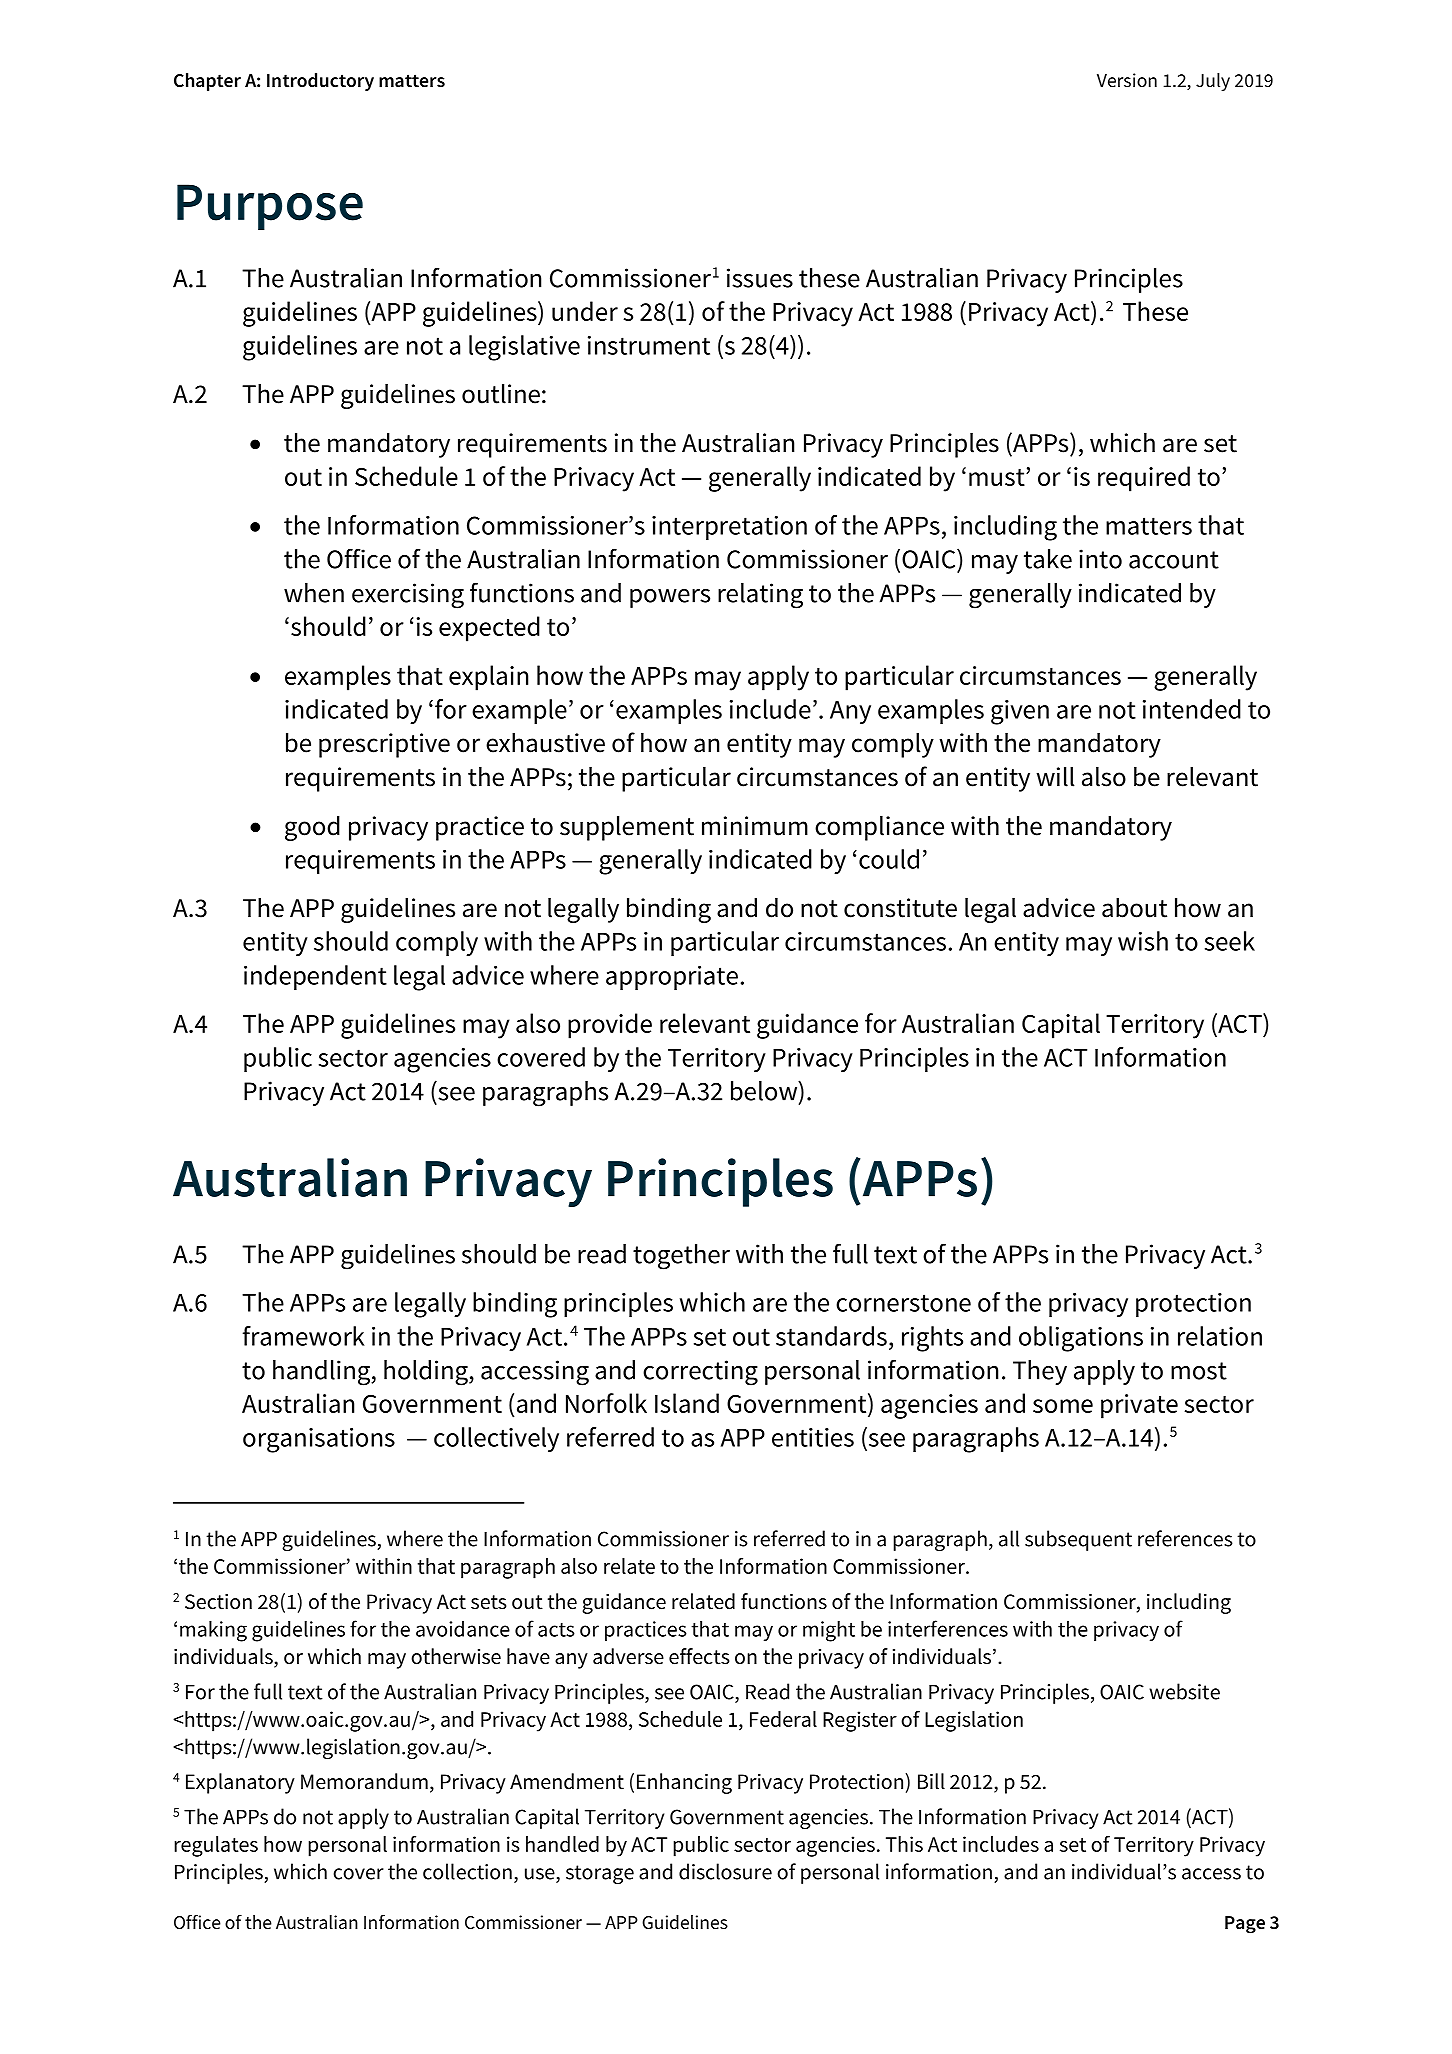 The width and height of the image is (1452, 2054). I want to click on together, so click(681, 1257).
